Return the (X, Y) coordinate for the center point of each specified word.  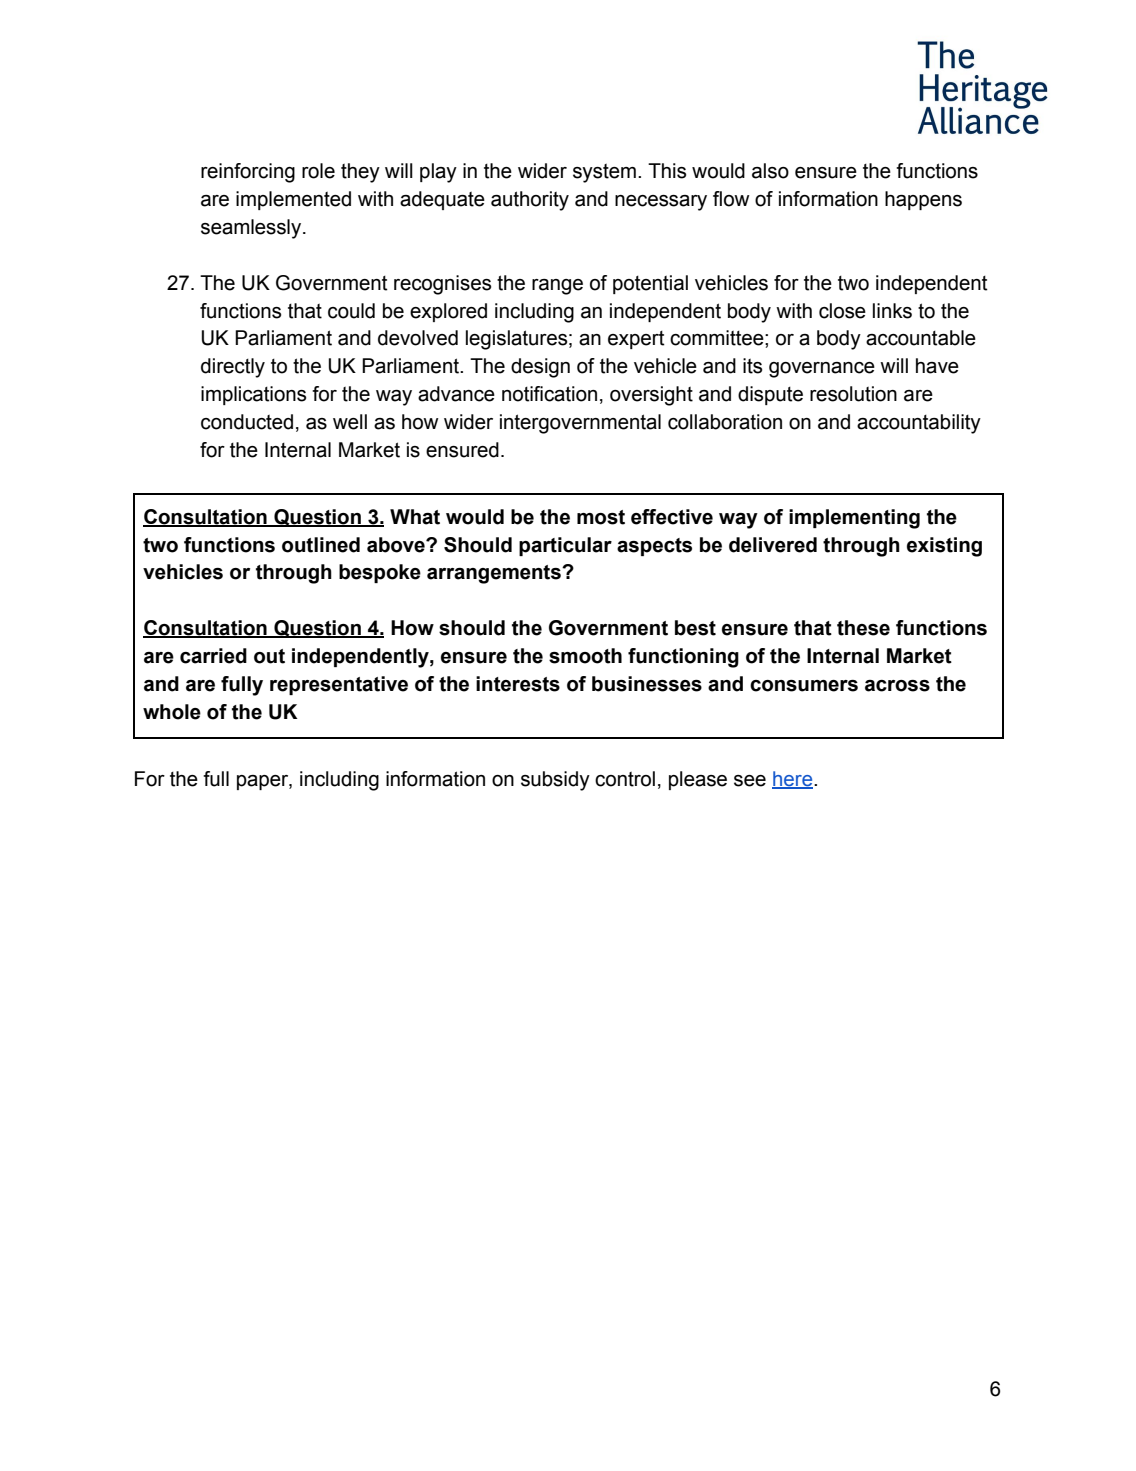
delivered (773, 545)
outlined (321, 545)
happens (923, 200)
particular (565, 546)
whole (172, 712)
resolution (853, 394)
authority (530, 201)
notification (549, 394)
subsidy (555, 781)
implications (253, 395)
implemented (293, 200)
